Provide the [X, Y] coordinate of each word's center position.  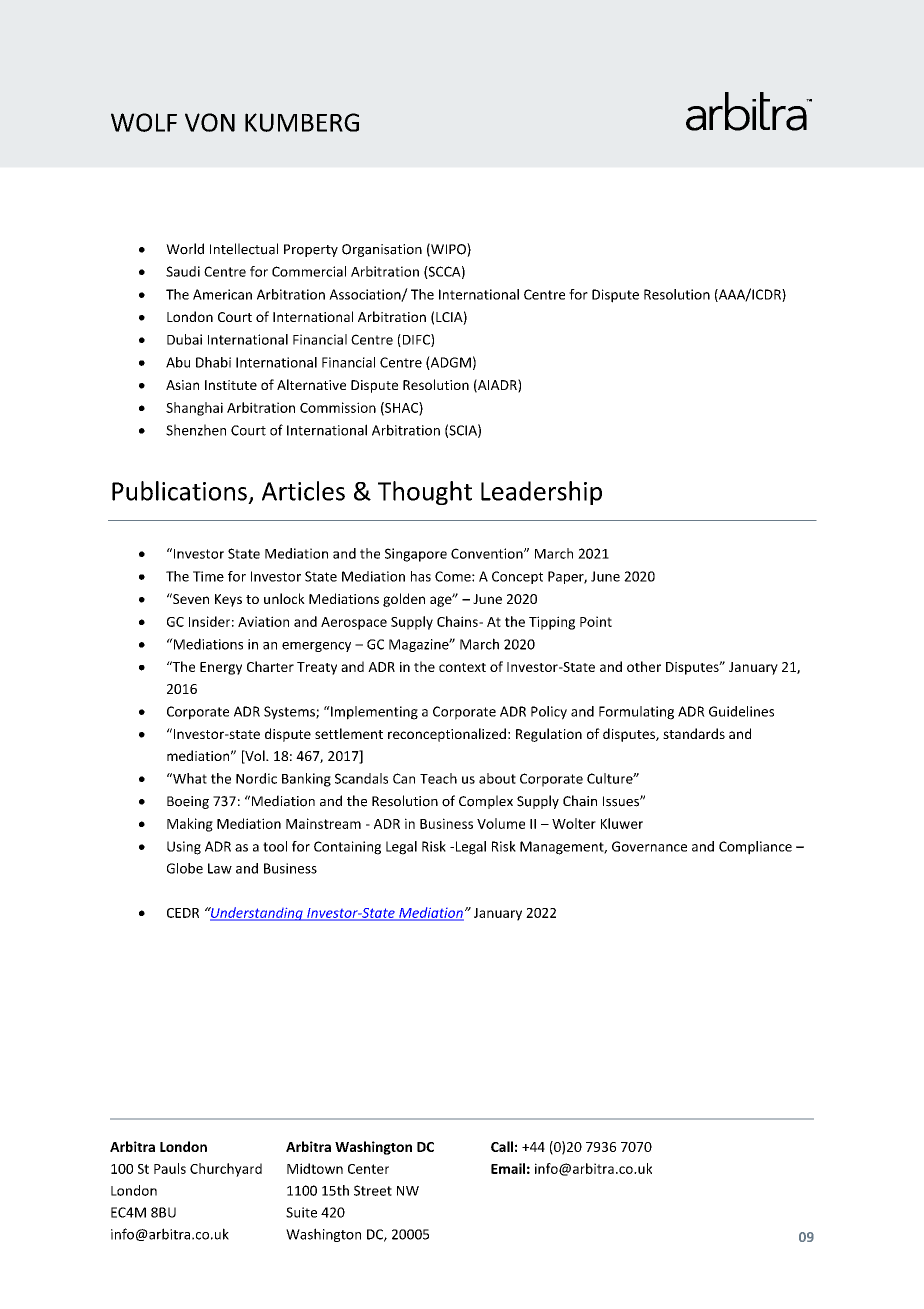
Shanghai [194, 409]
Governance [649, 846]
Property [311, 250]
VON [210, 122]
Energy [221, 668]
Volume [501, 823]
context [462, 667]
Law [220, 868]
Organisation [382, 250]
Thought [425, 493]
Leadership [541, 493]
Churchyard [226, 1170]
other [644, 666]
